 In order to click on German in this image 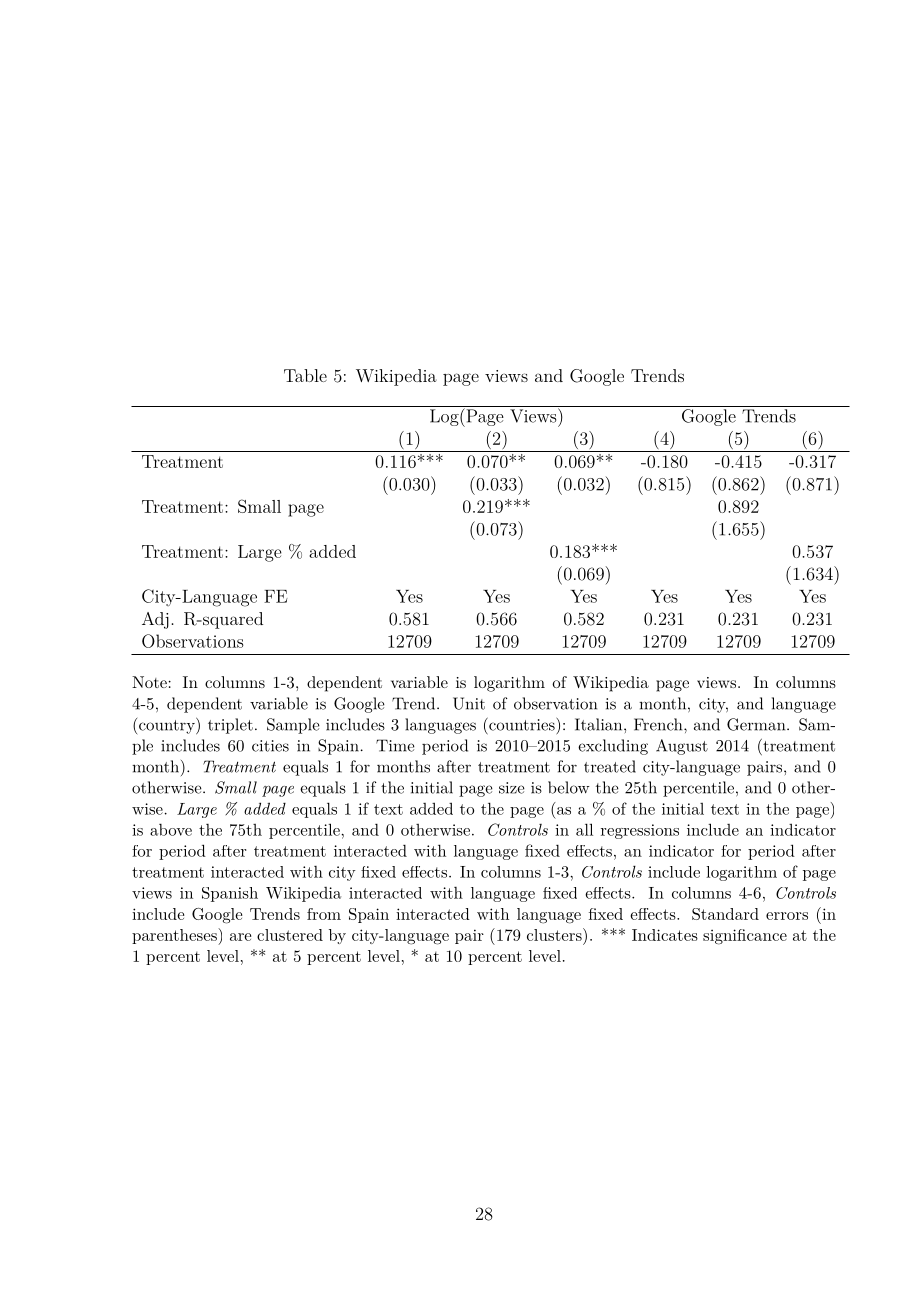, I will do `click(756, 724)`.
